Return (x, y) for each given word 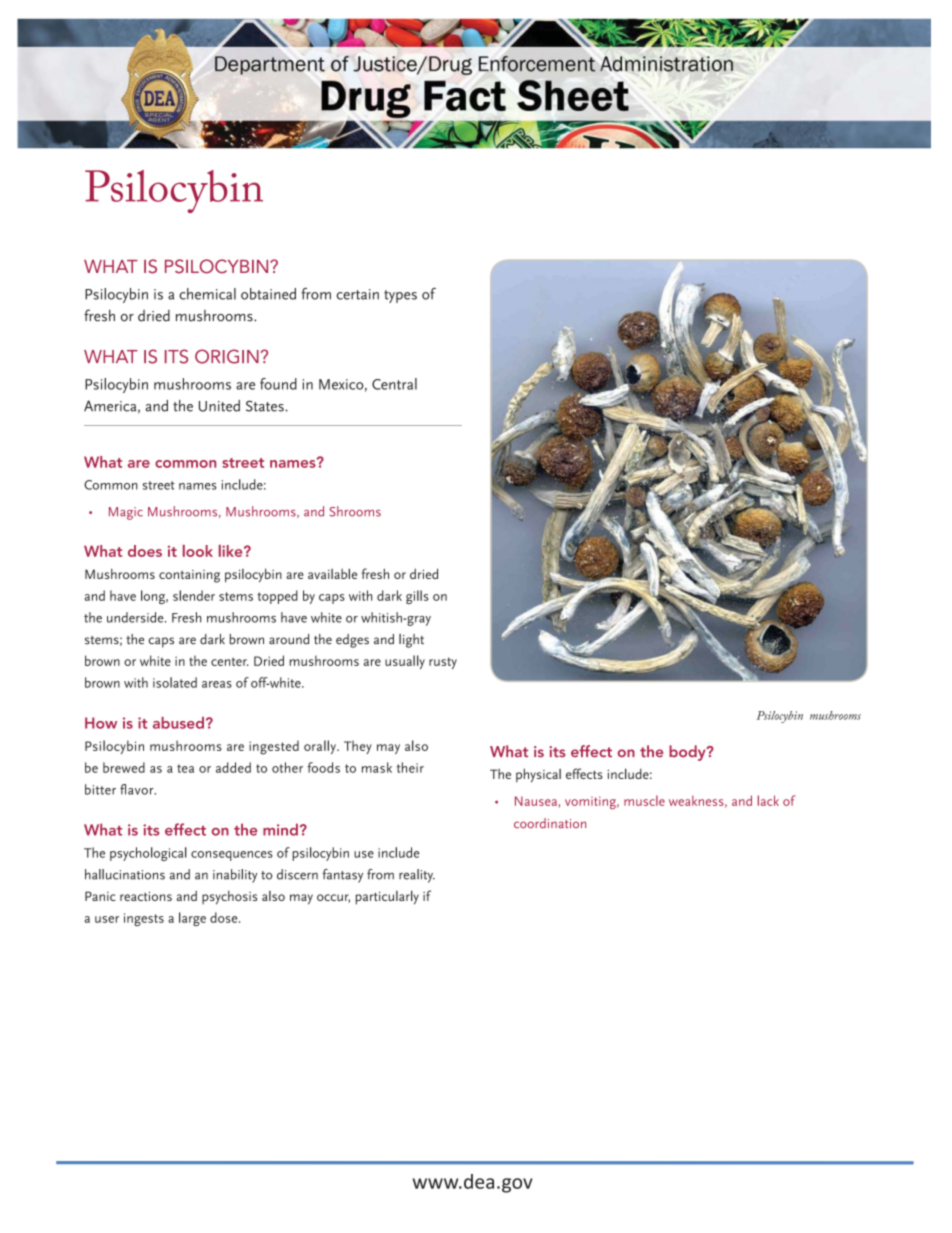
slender (194, 595)
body (688, 753)
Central (394, 384)
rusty (443, 663)
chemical (207, 294)
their (410, 767)
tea (185, 768)
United (219, 406)
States (266, 406)
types (400, 296)
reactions (146, 896)
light (411, 641)
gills (417, 597)
